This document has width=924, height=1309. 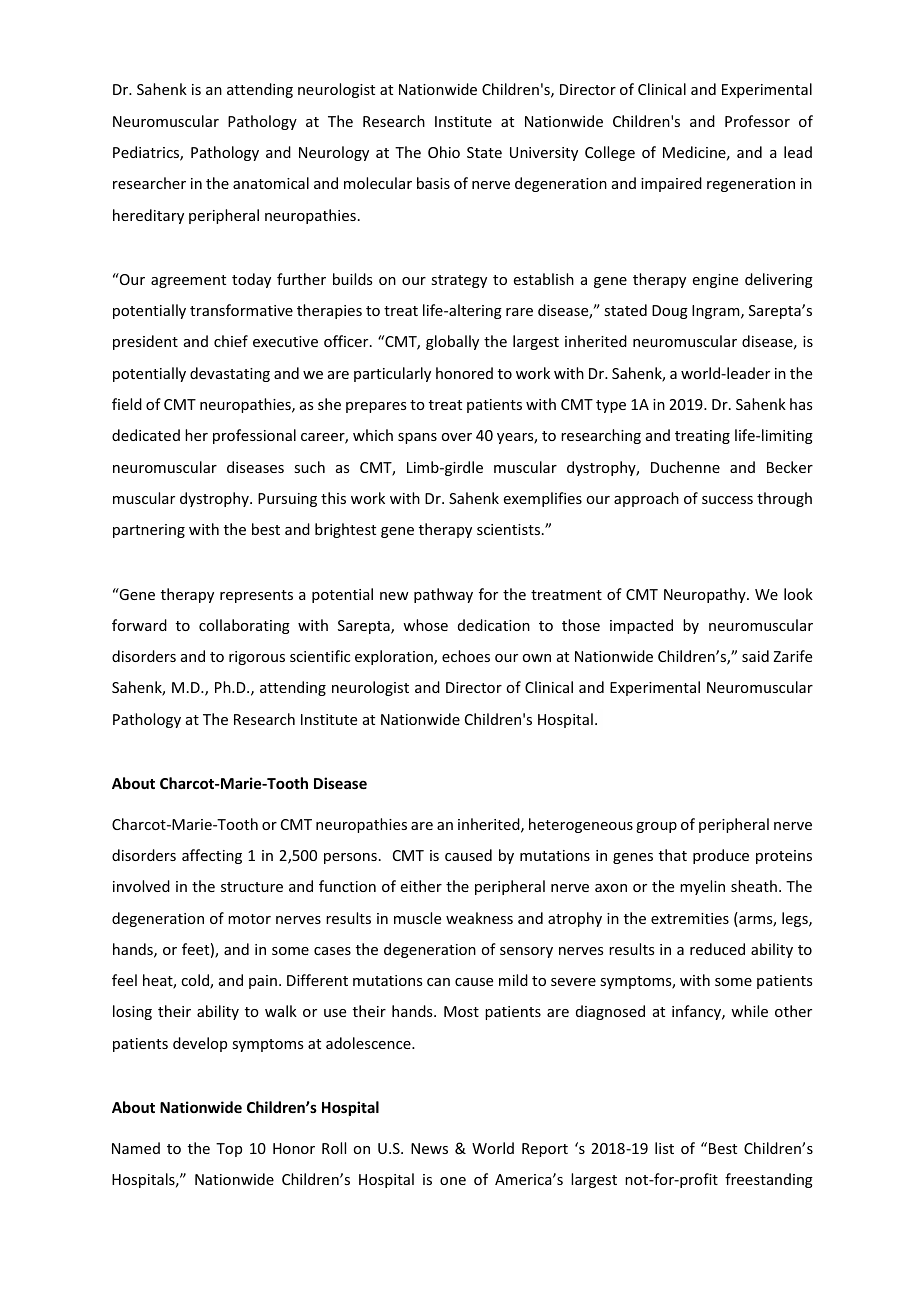 I want to click on anatomical, so click(x=271, y=183).
